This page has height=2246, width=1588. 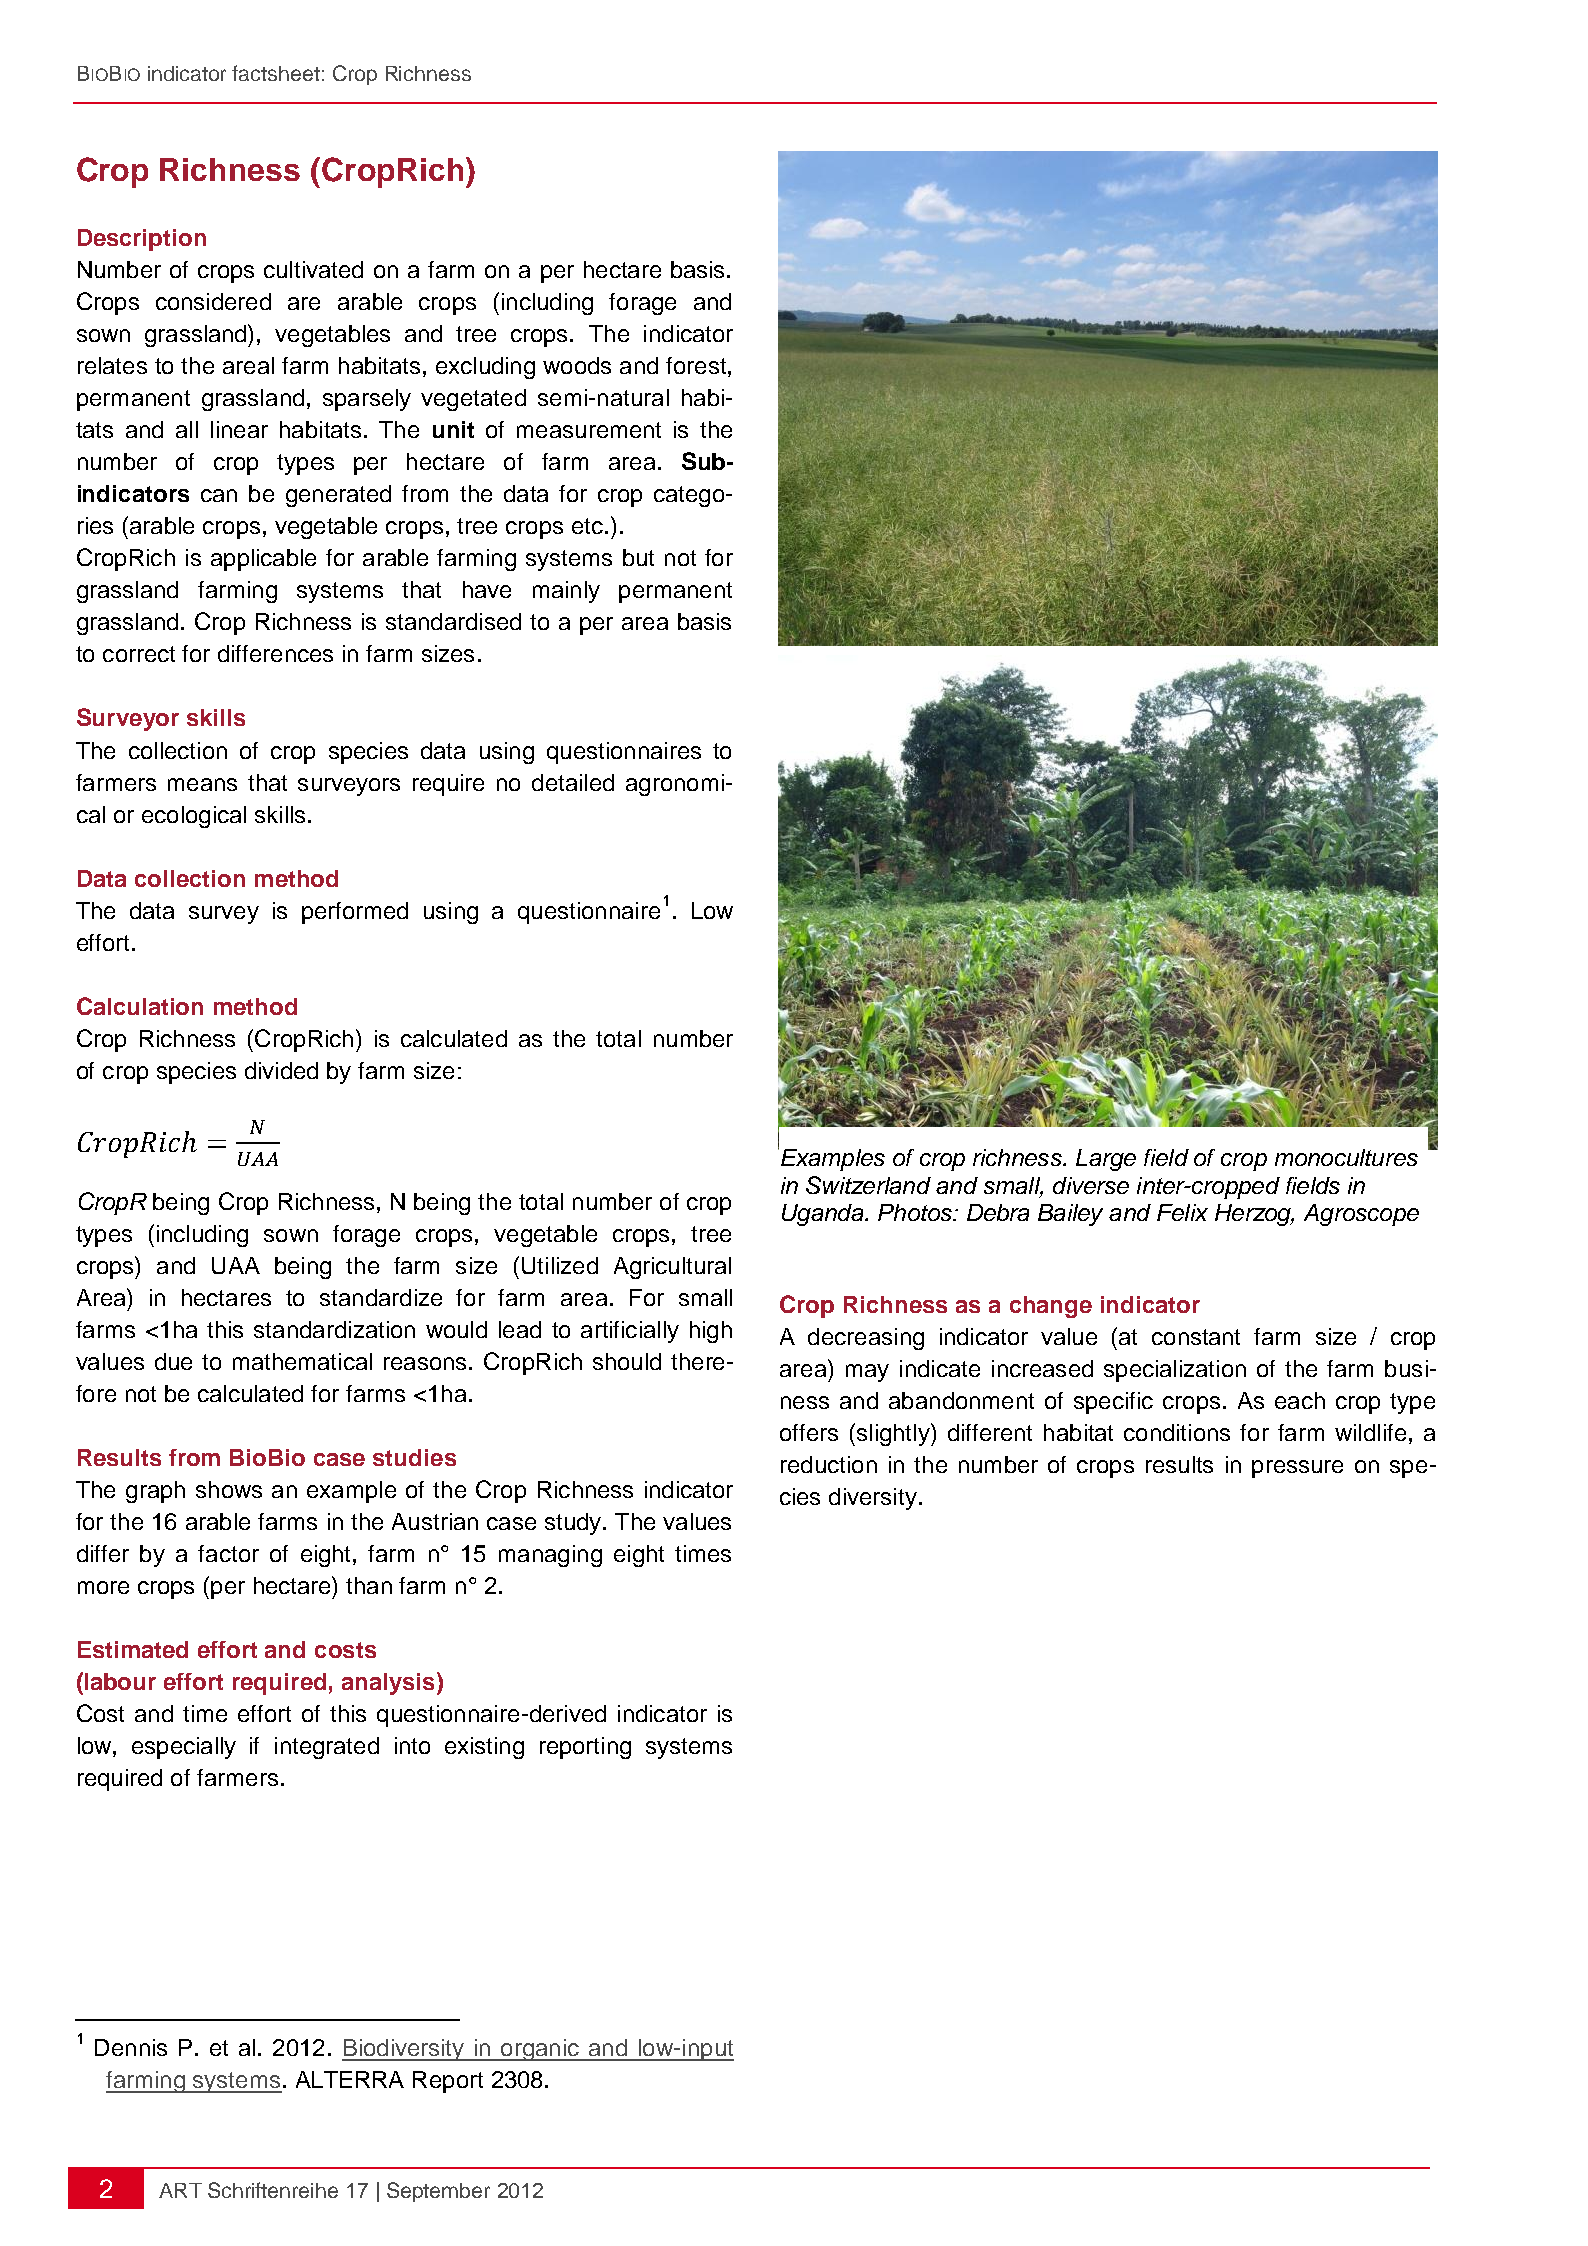 I want to click on reduction, so click(x=829, y=1464).
